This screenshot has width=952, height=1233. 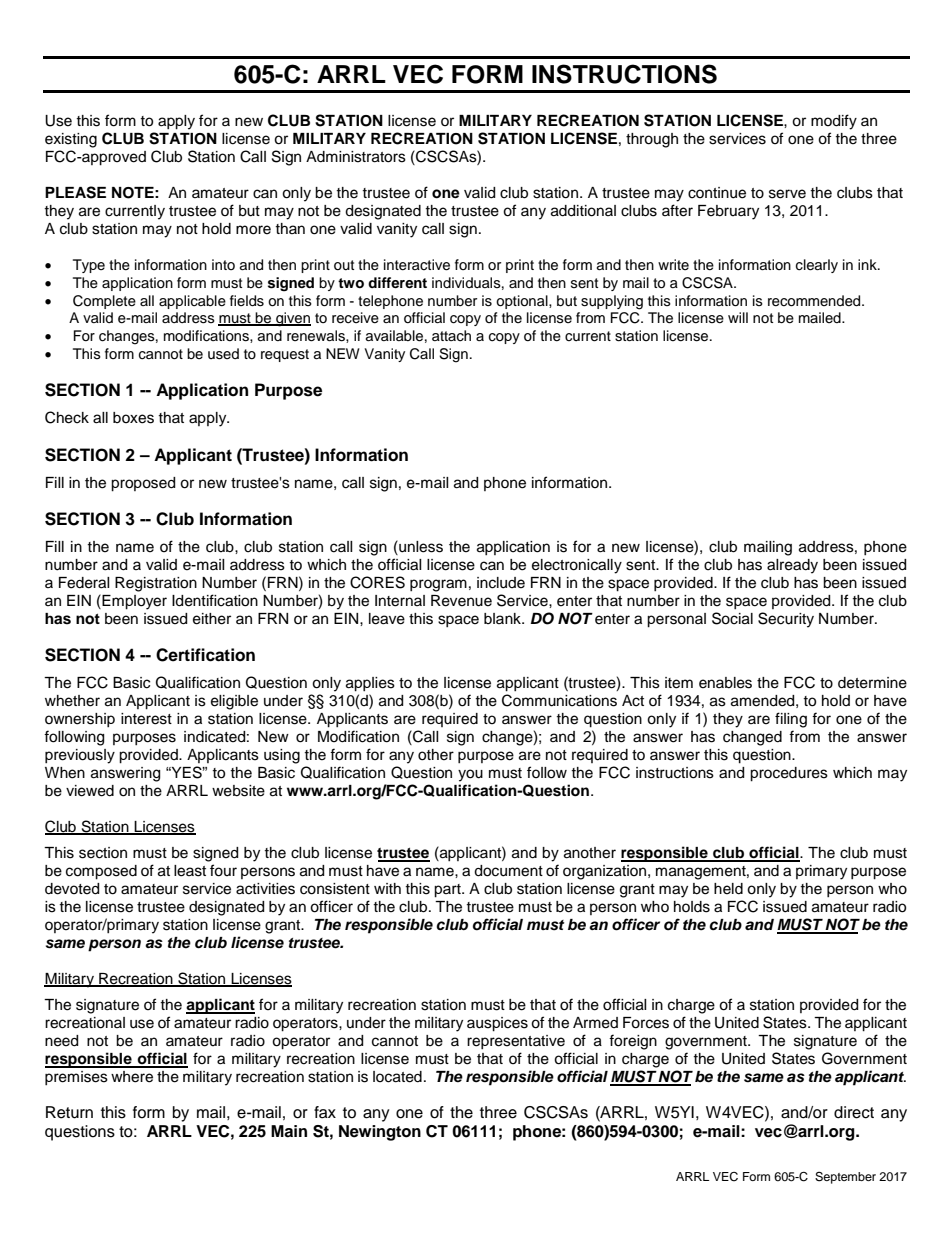 I want to click on Certification, so click(x=205, y=655).
